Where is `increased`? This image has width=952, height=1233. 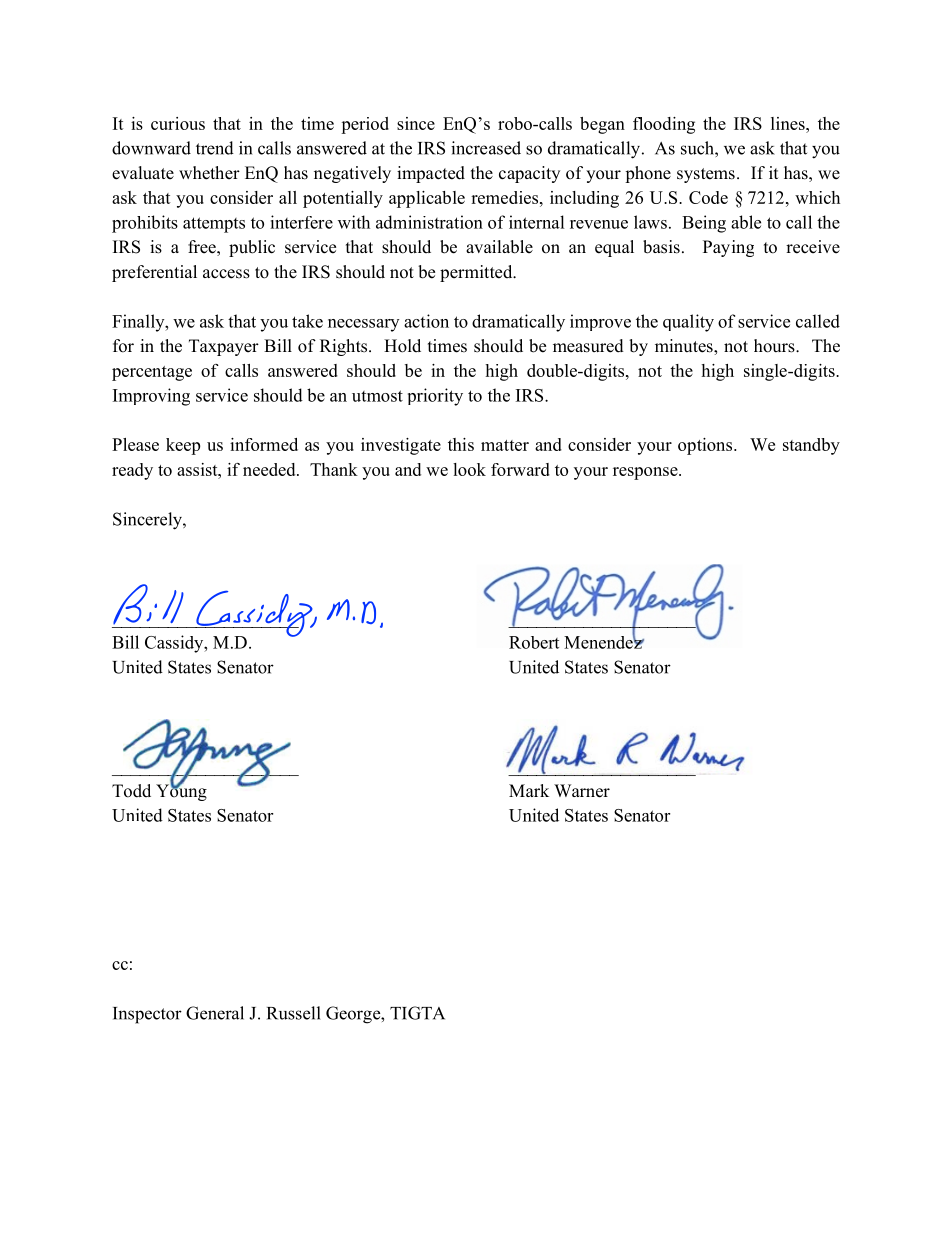
increased is located at coordinates (486, 148).
